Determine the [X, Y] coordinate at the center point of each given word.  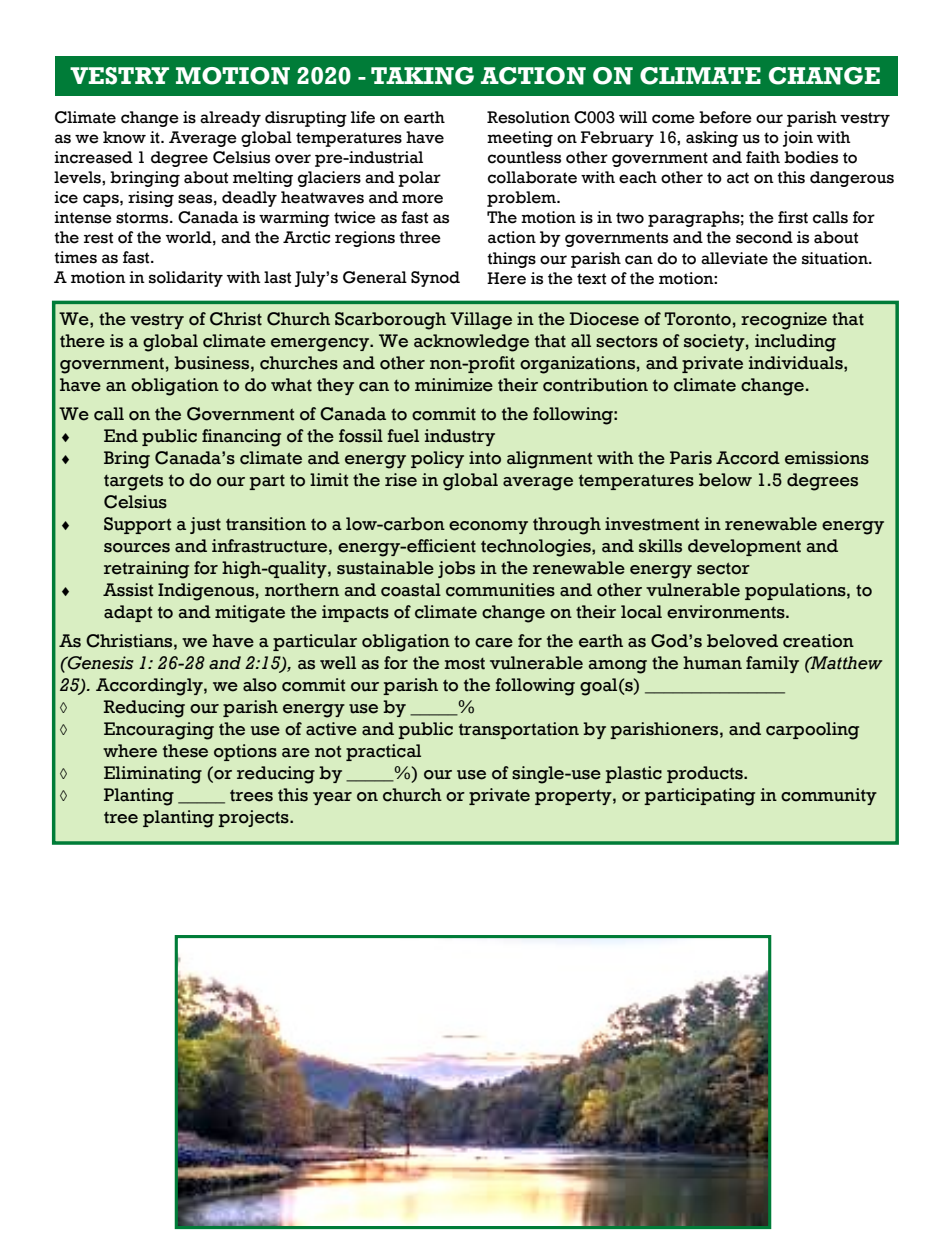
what [291, 385]
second [764, 237]
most [464, 664]
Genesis [100, 663]
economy [488, 527]
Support [137, 525]
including [795, 343]
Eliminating [153, 775]
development [744, 547]
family [772, 664]
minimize [454, 385]
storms [143, 218]
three [420, 237]
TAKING [422, 76]
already [230, 119]
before [725, 117]
